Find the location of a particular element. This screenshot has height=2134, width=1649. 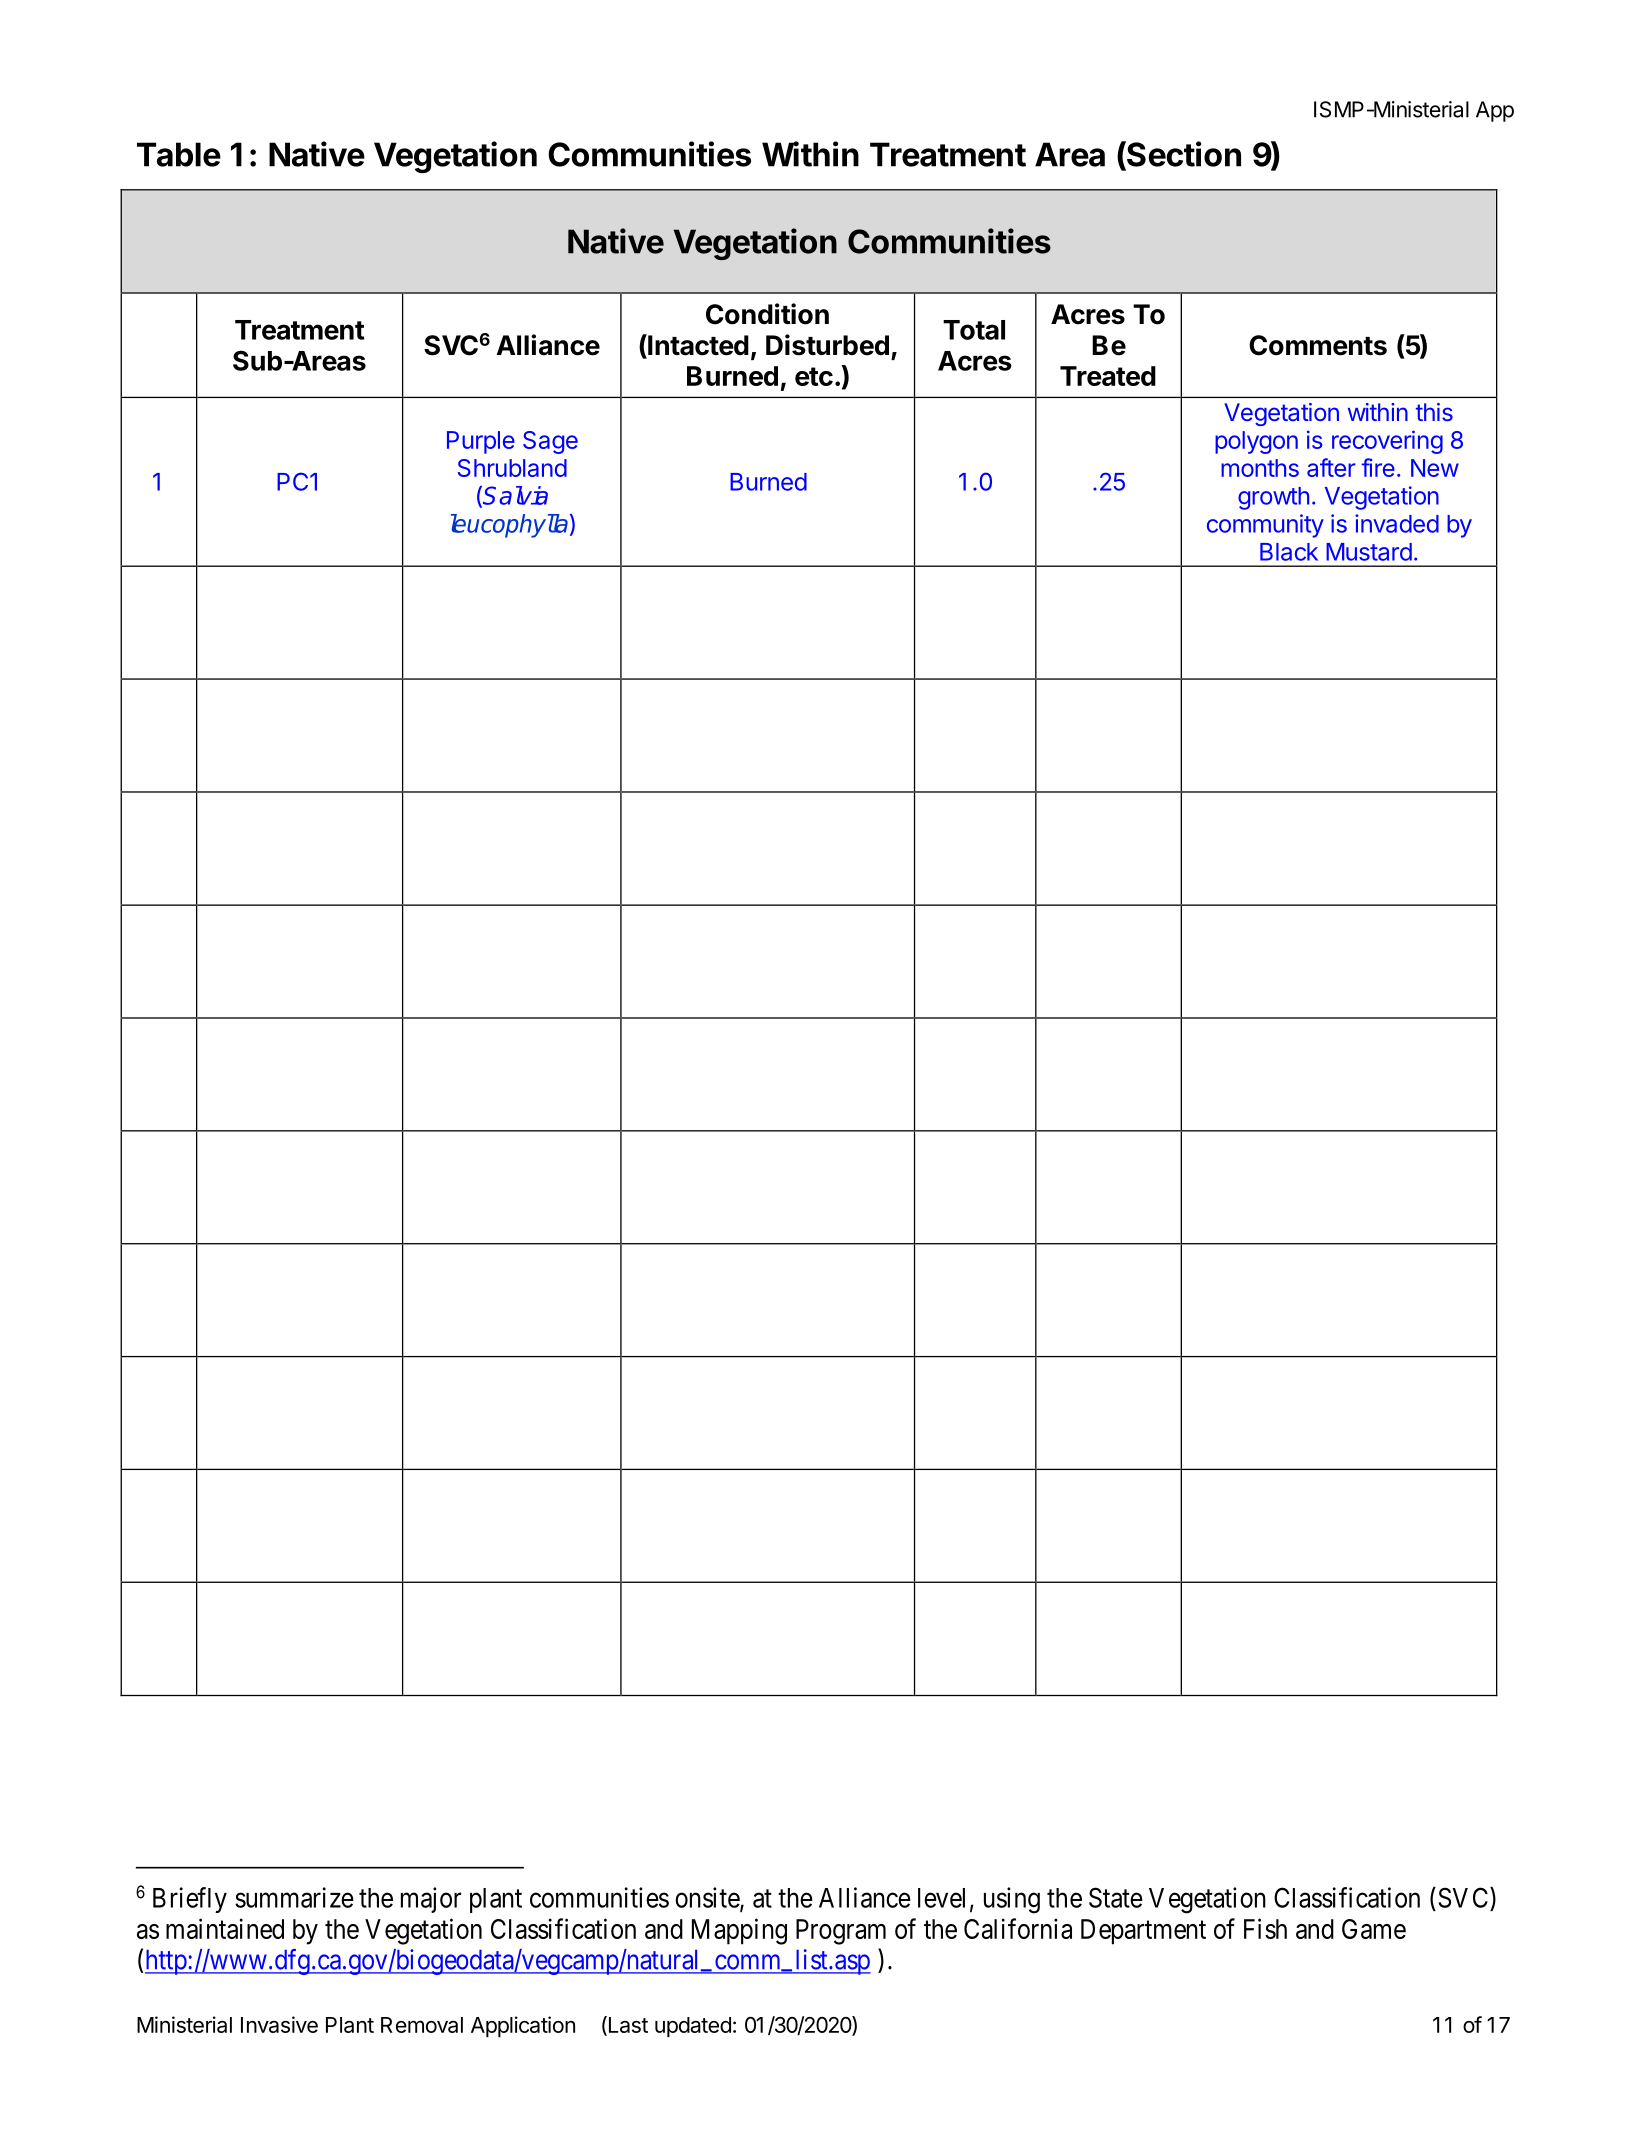

summarize is located at coordinates (294, 1897).
